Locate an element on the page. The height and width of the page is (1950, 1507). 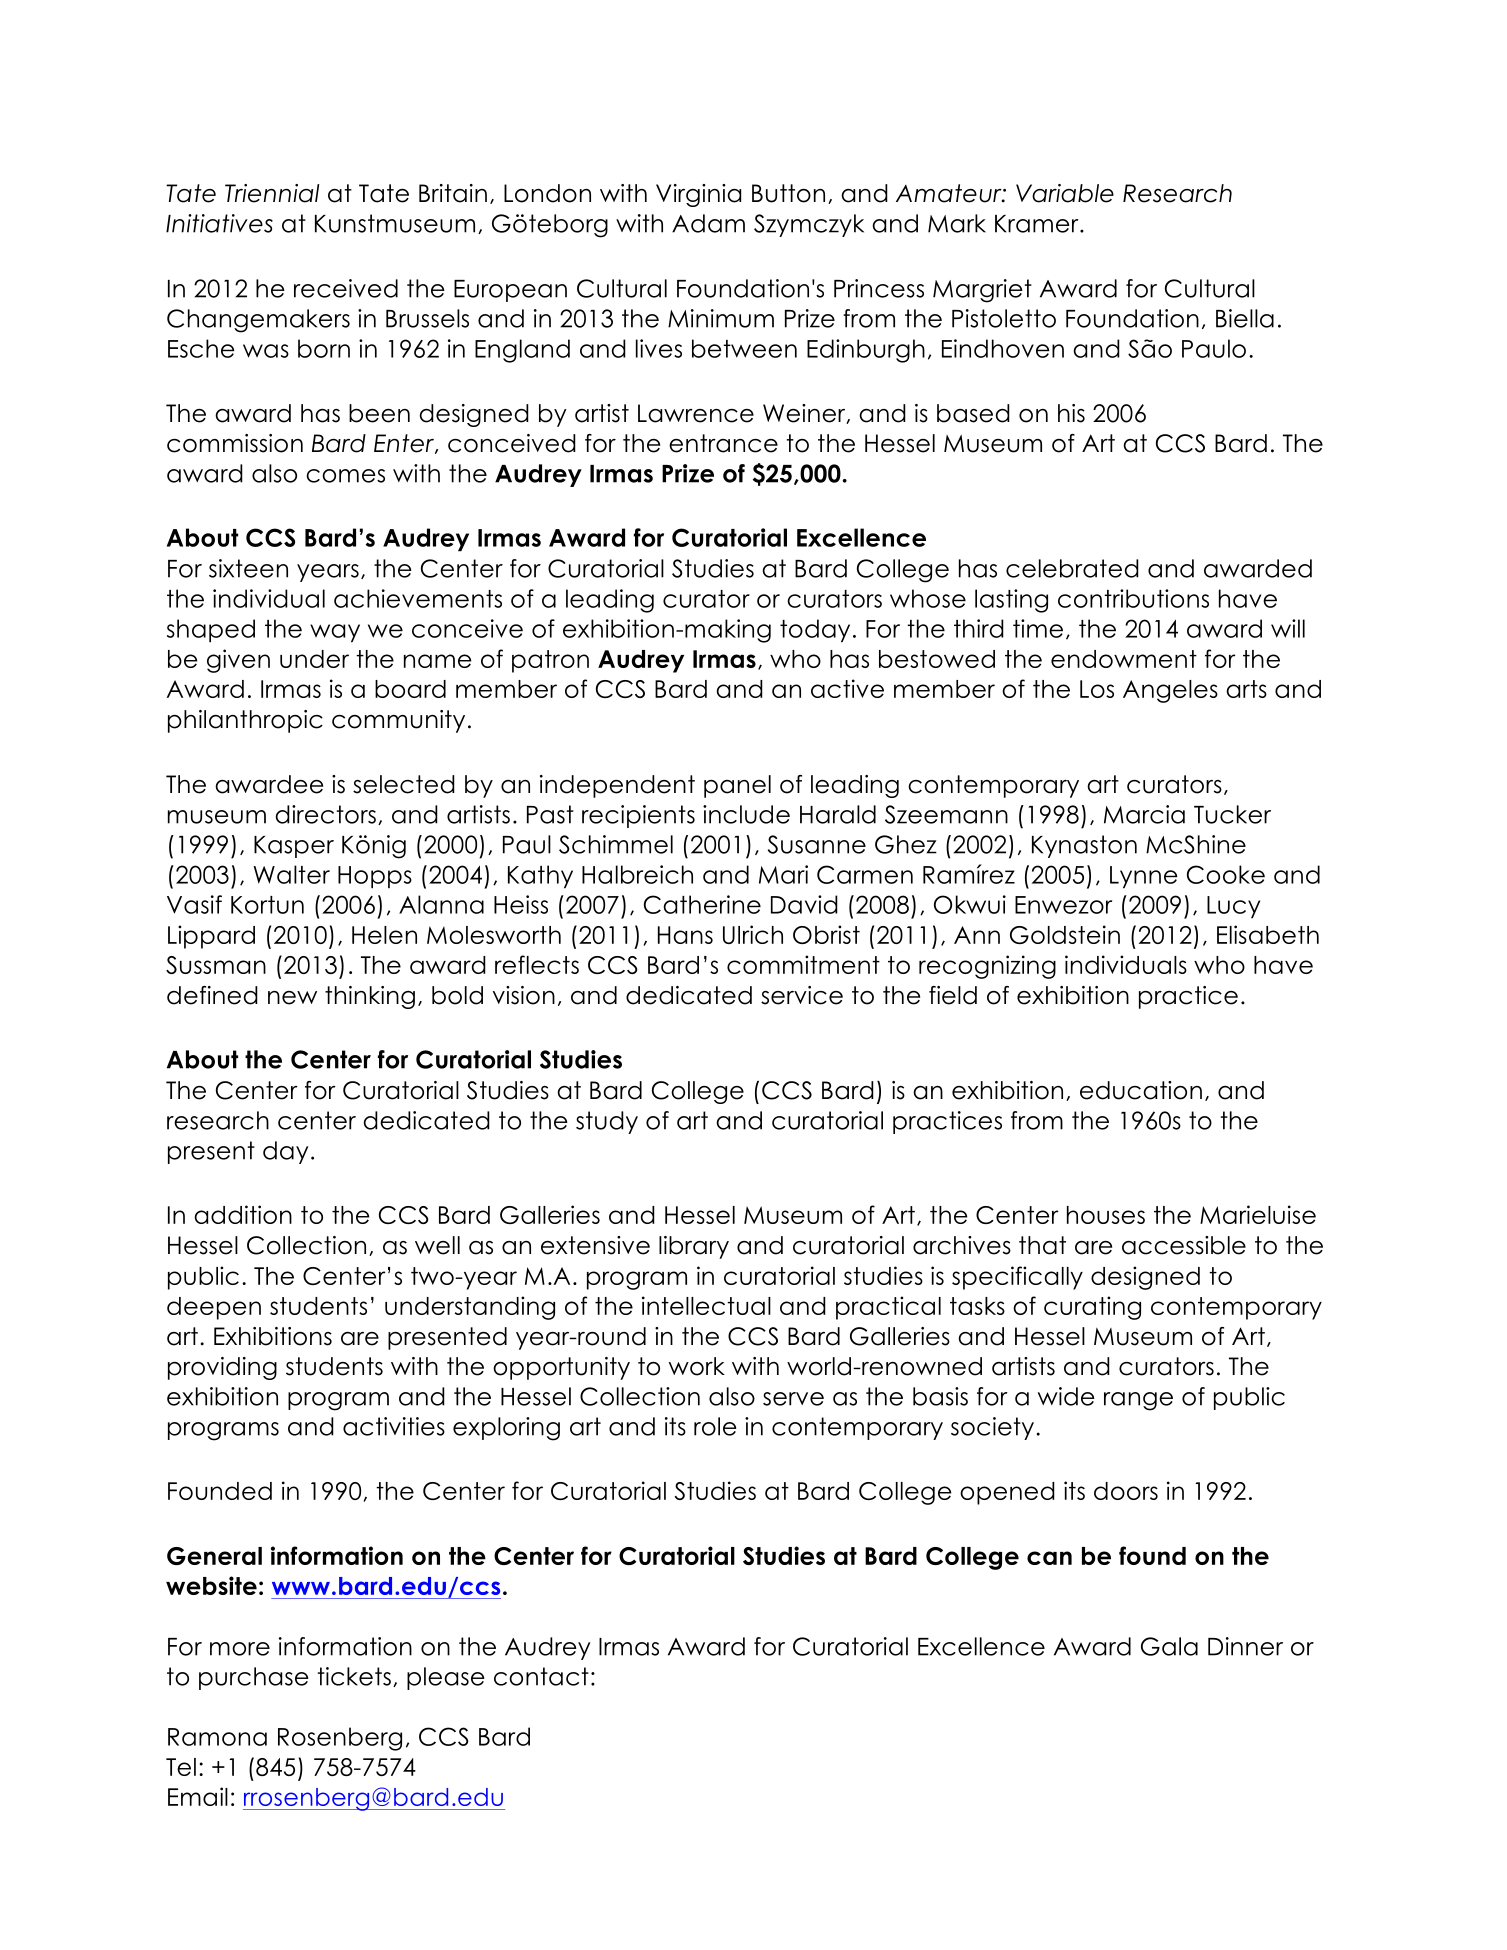
Adam is located at coordinates (708, 223).
